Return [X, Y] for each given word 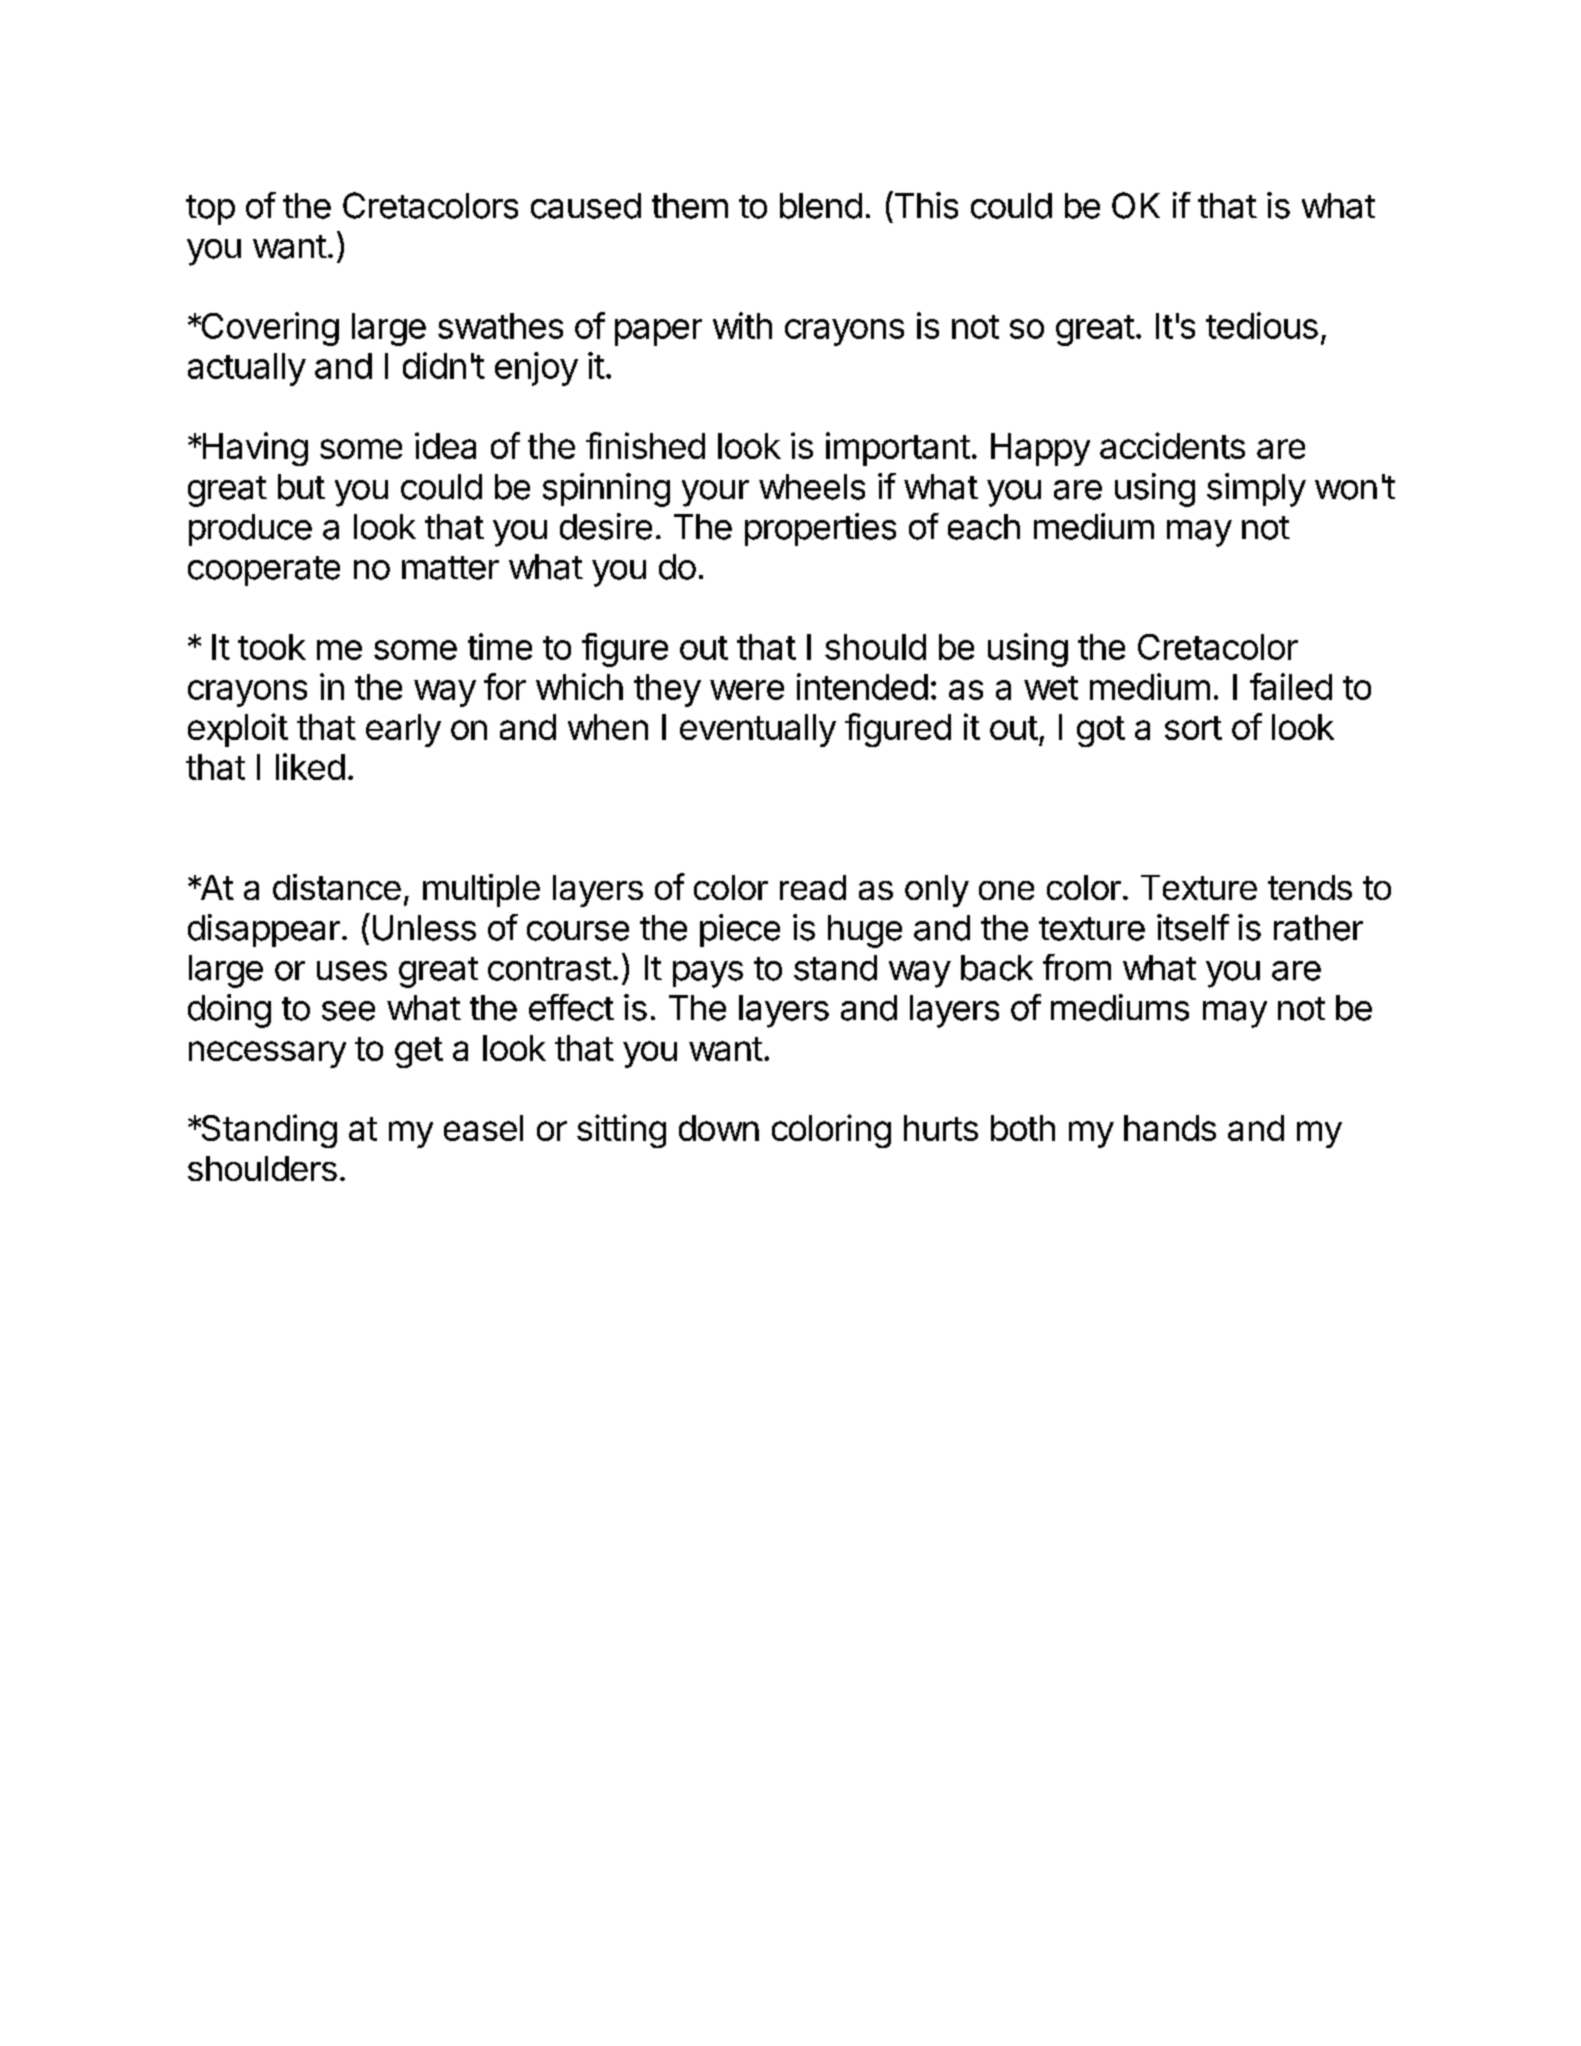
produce [250, 530]
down [719, 1128]
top [210, 210]
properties [820, 529]
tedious [1262, 325]
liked [310, 766]
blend [821, 206]
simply [1256, 490]
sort [1193, 728]
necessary [267, 1054]
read [813, 887]
